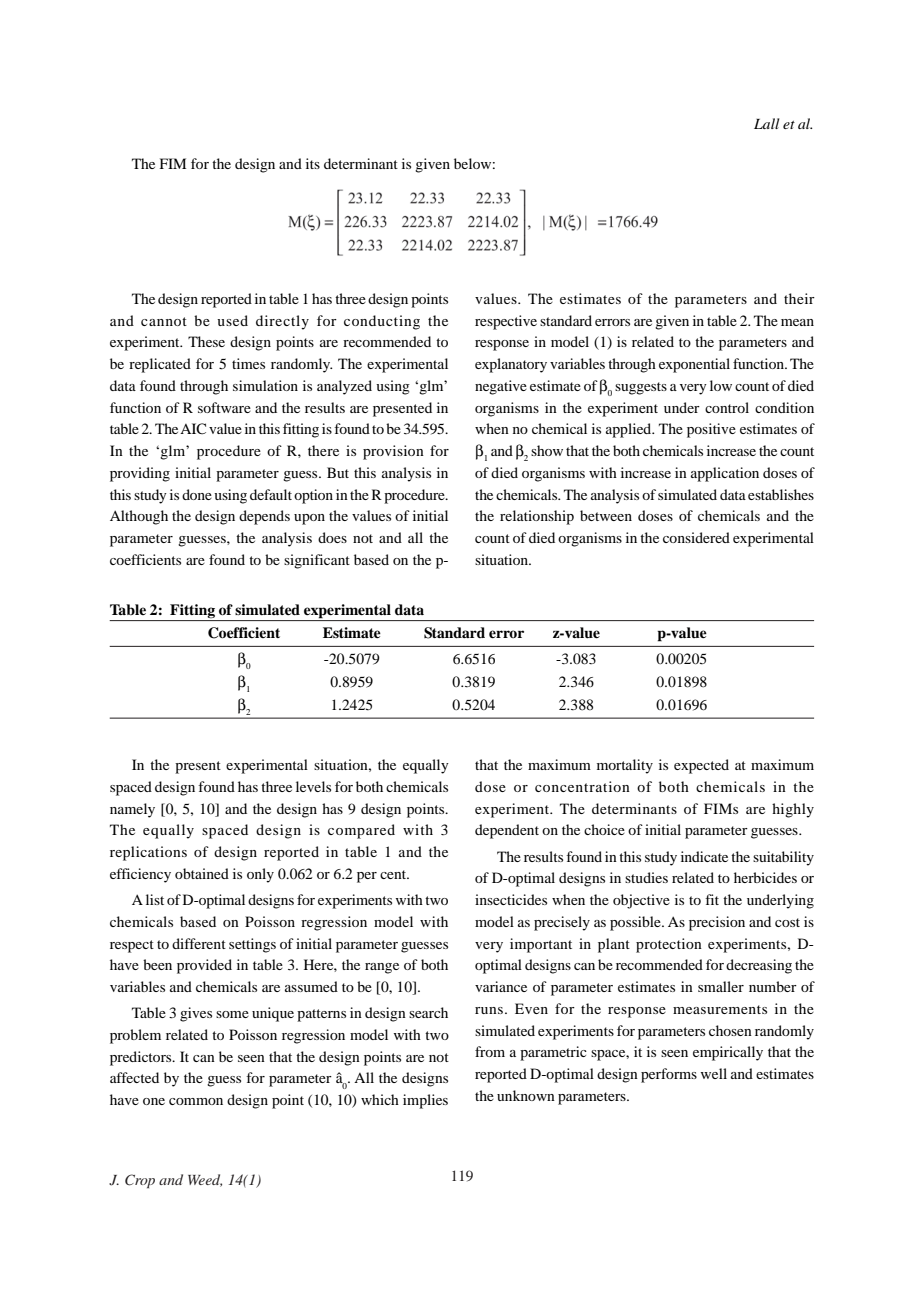 This screenshot has width=924, height=1308. I want to click on mortality, so click(625, 766).
